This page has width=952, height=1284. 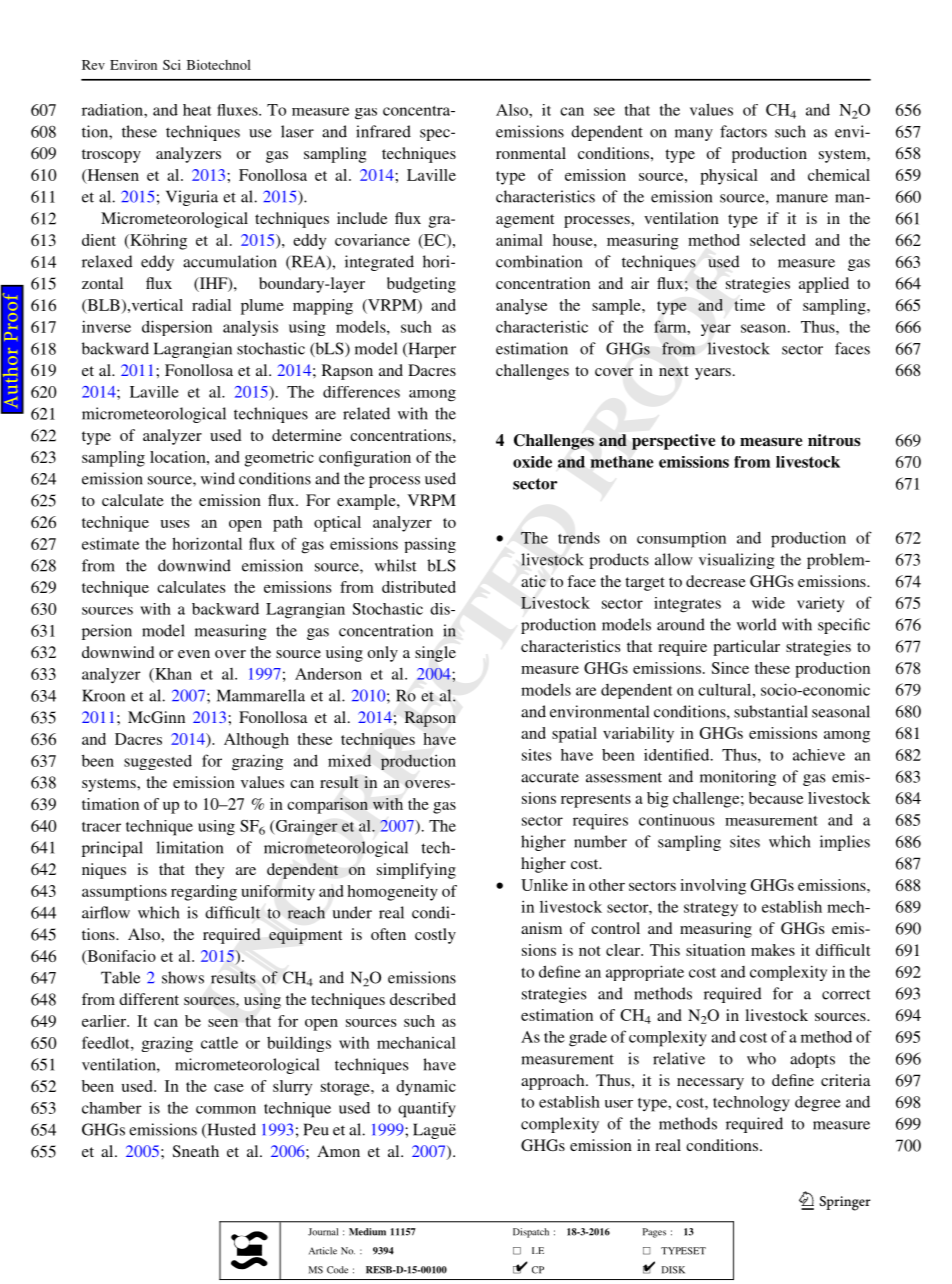 I want to click on accurate, so click(x=550, y=777).
